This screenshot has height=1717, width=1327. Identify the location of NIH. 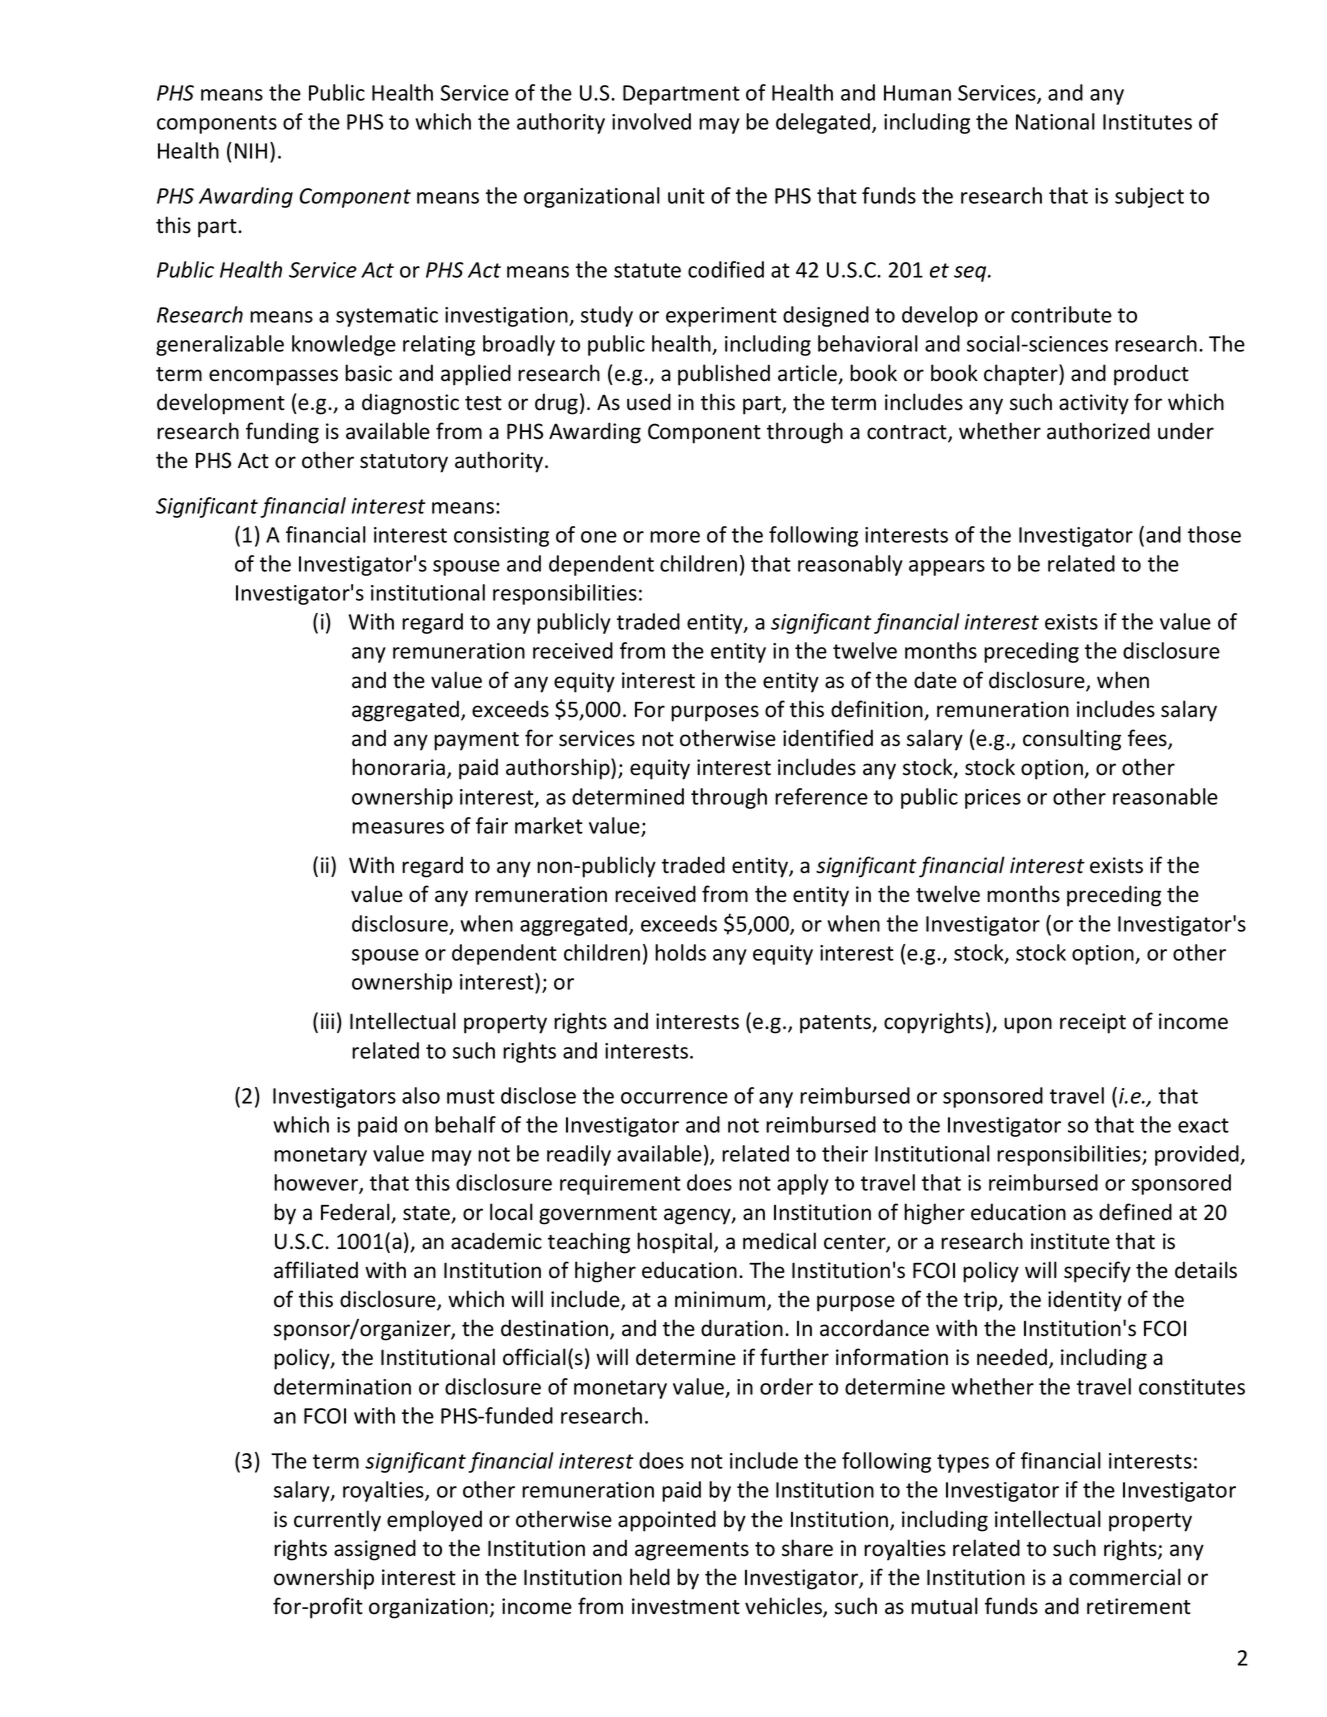
(251, 151).
